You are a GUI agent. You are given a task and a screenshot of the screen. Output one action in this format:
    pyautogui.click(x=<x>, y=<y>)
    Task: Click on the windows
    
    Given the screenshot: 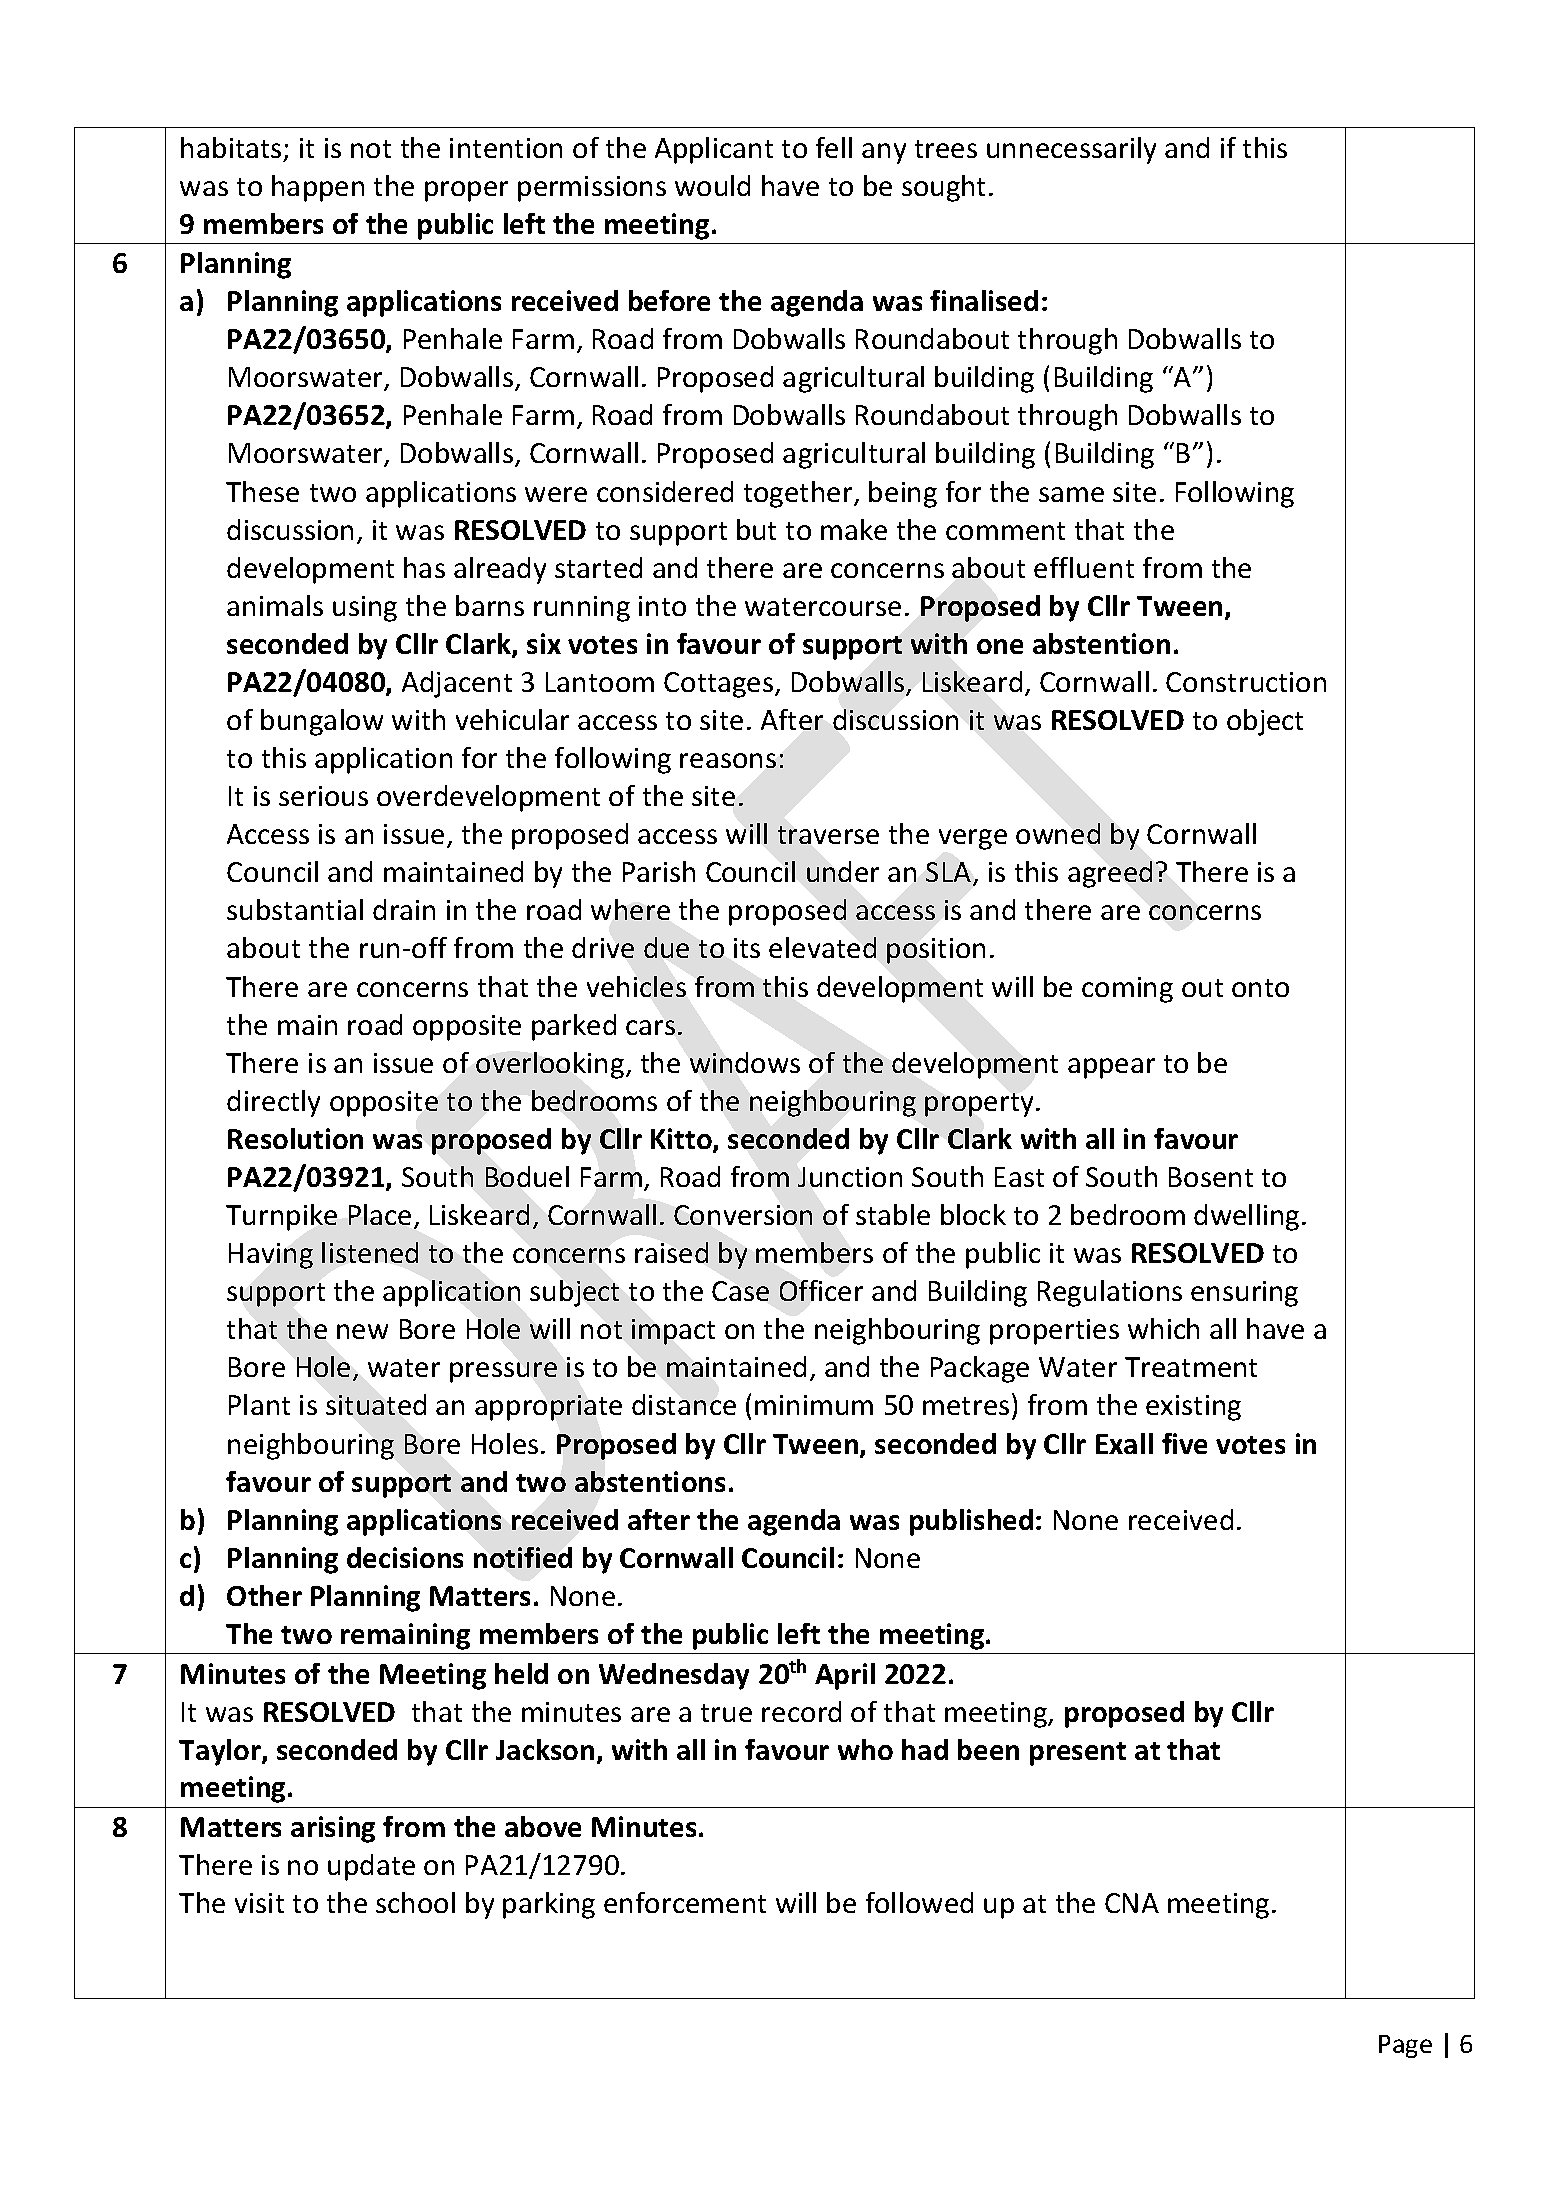 What is the action you would take?
    pyautogui.click(x=745, y=1062)
